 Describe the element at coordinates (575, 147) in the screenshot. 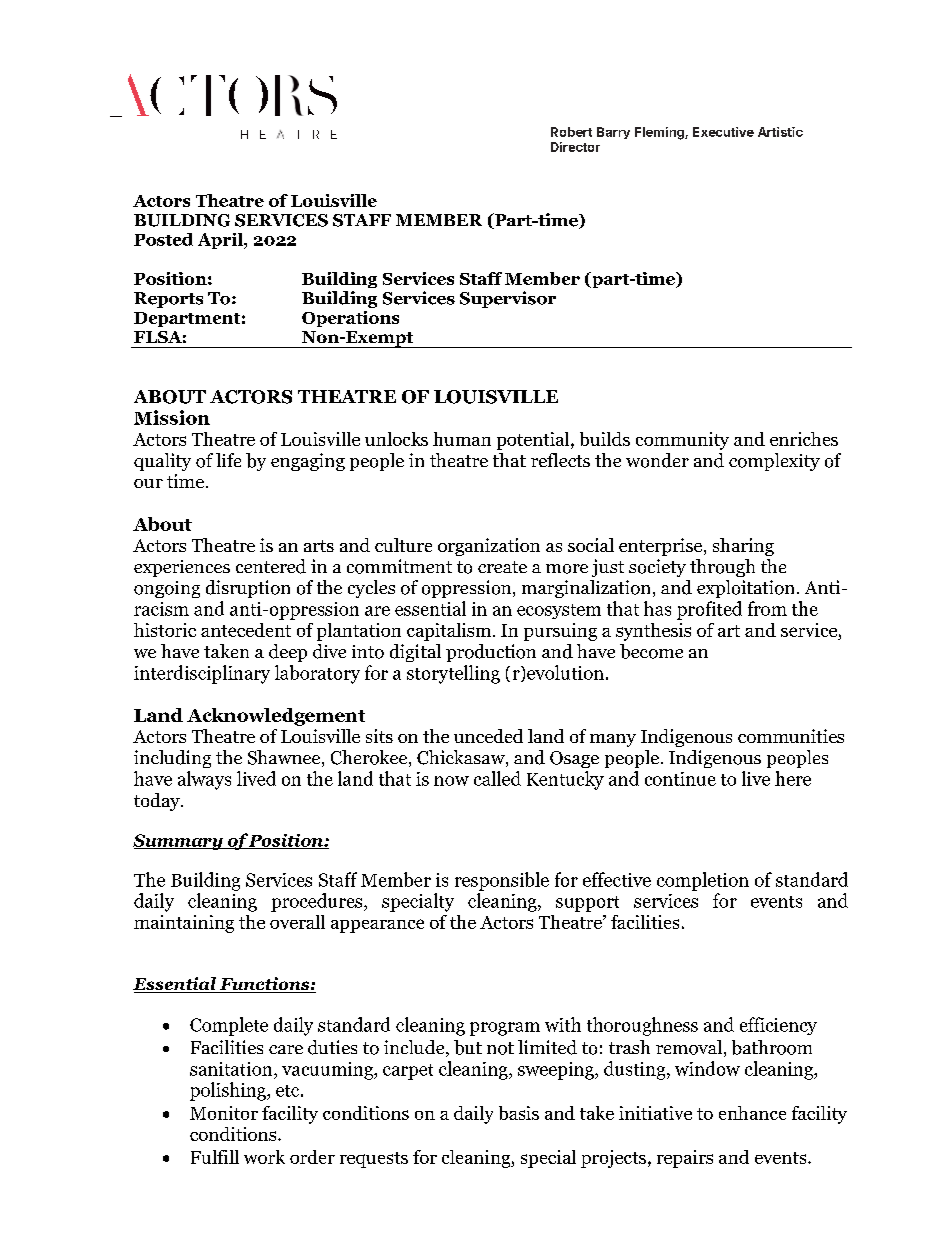

I see `Director` at that location.
